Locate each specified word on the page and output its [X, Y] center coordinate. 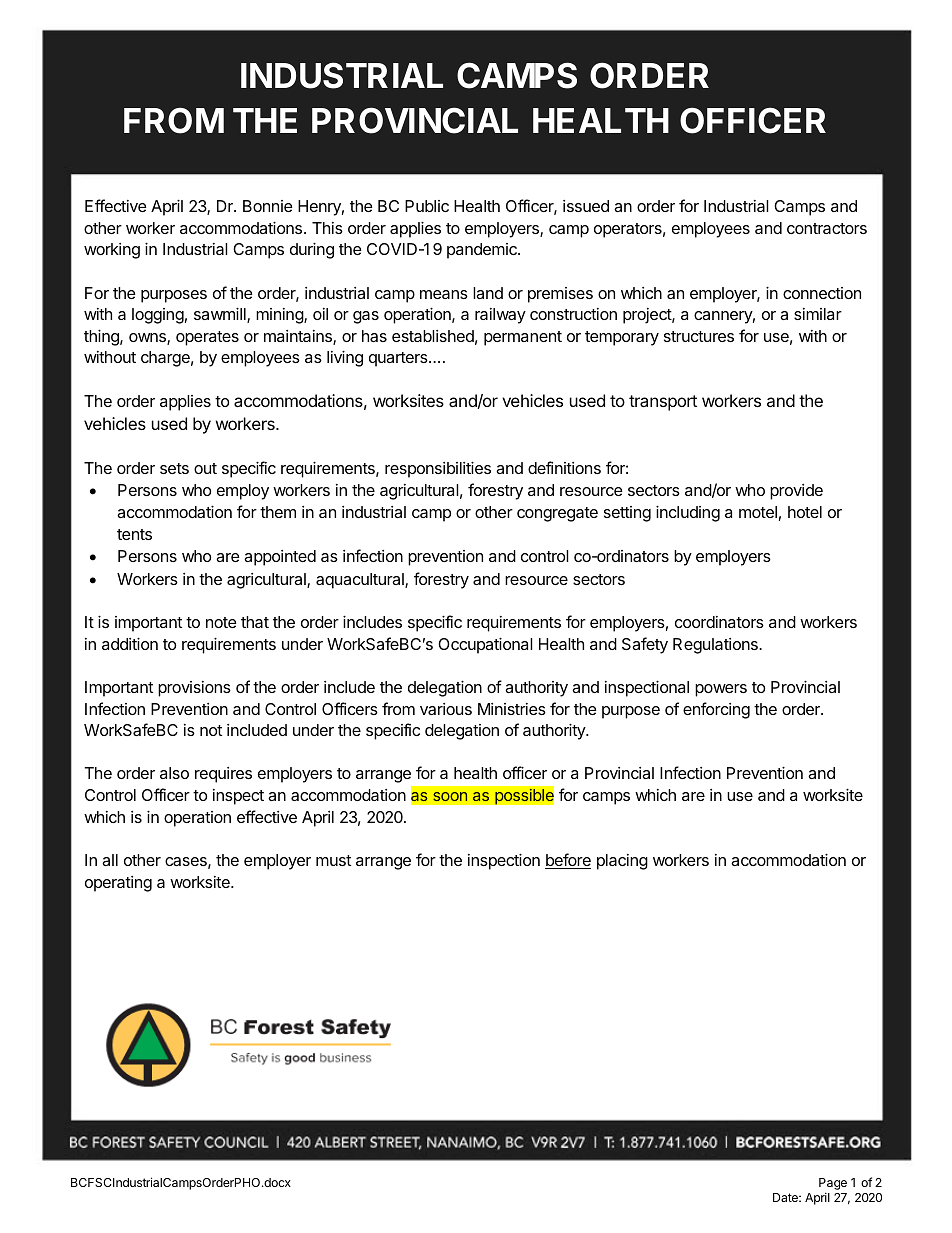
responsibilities [438, 469]
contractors [827, 228]
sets [174, 468]
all [110, 860]
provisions [194, 689]
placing [622, 862]
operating [118, 884]
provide [796, 492]
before [568, 861]
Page [833, 1184]
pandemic [483, 251]
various [446, 709]
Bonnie [268, 206]
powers [721, 690]
